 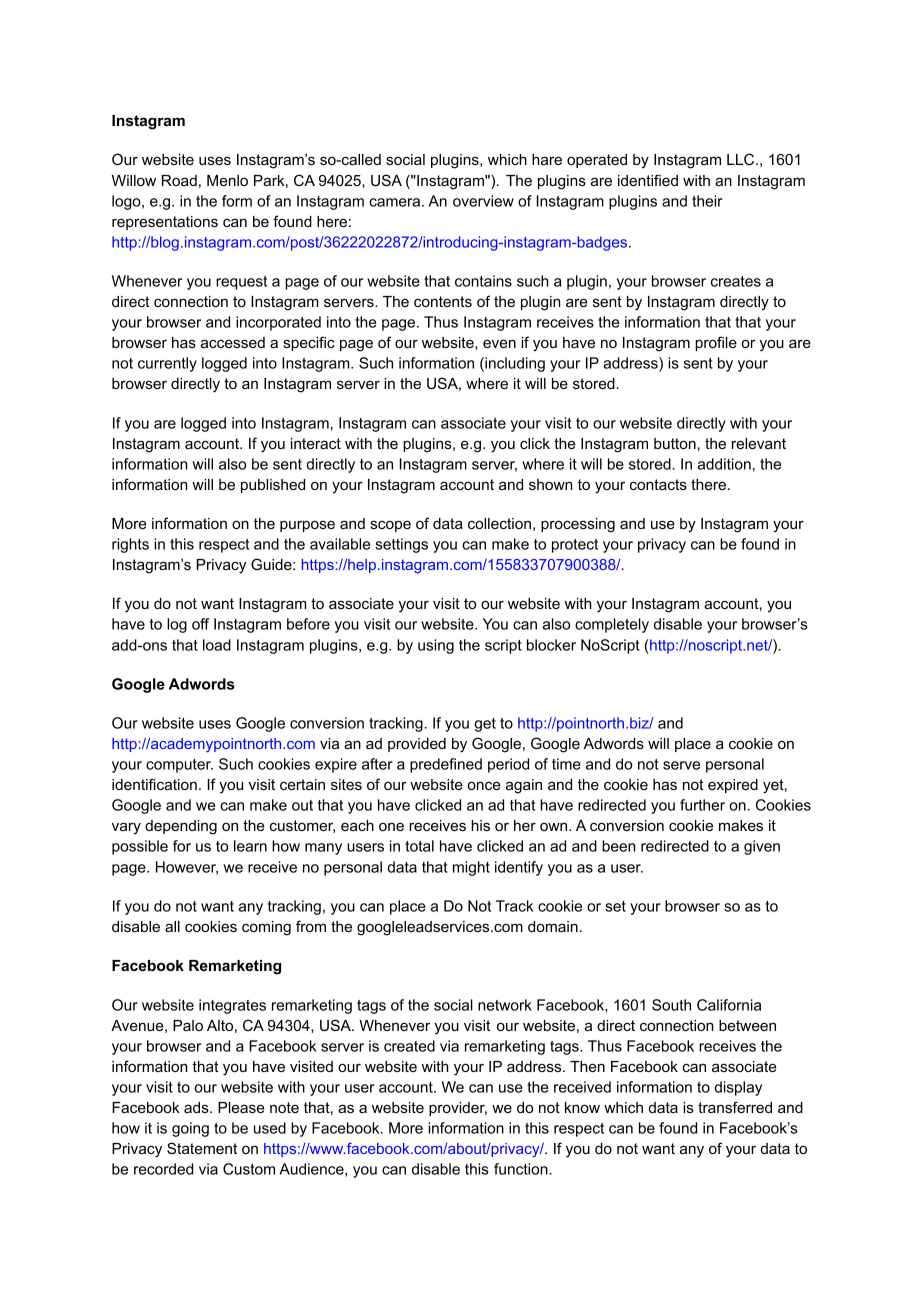 I want to click on even, so click(x=499, y=343).
